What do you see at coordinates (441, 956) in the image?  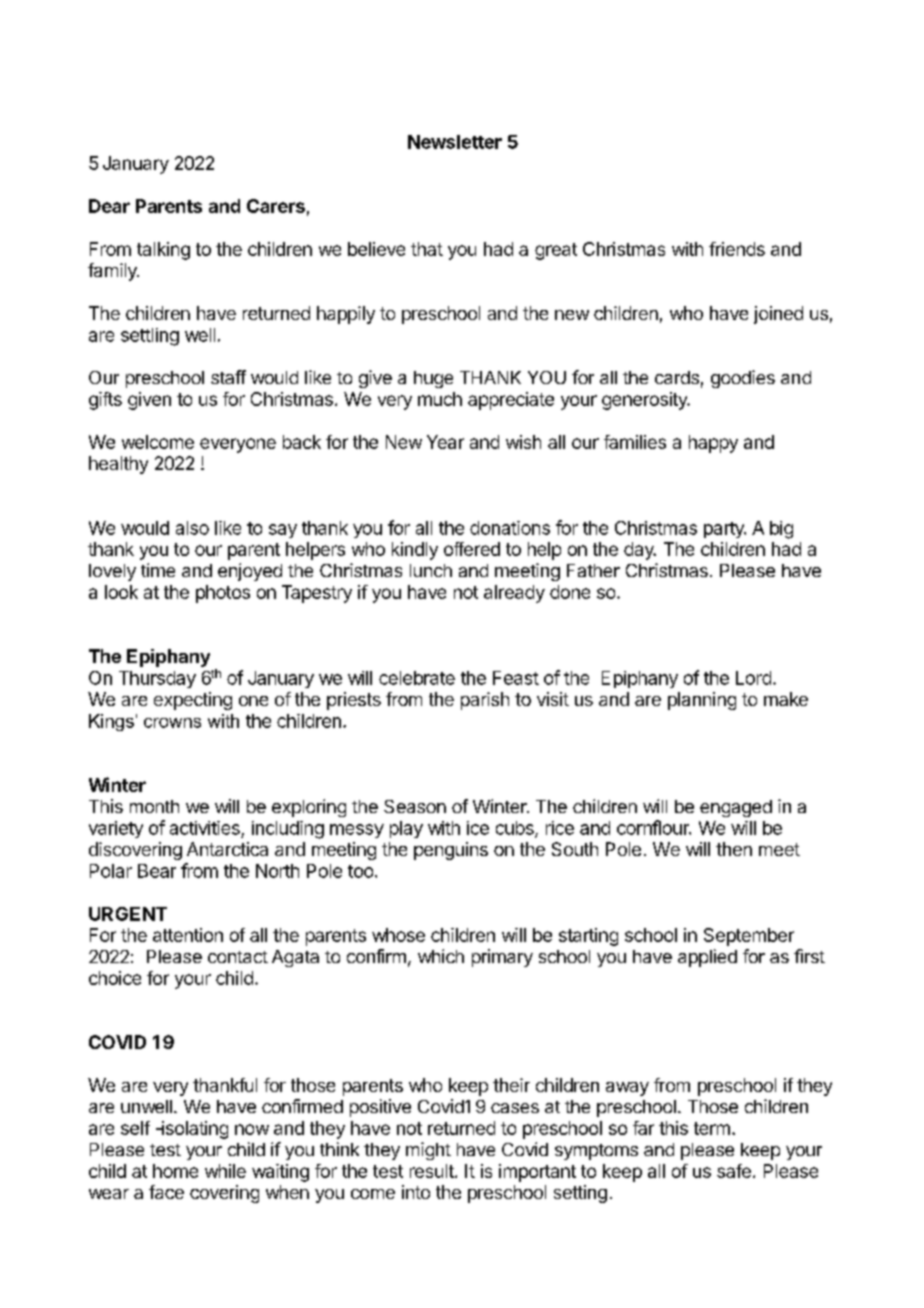 I see `which` at bounding box center [441, 956].
